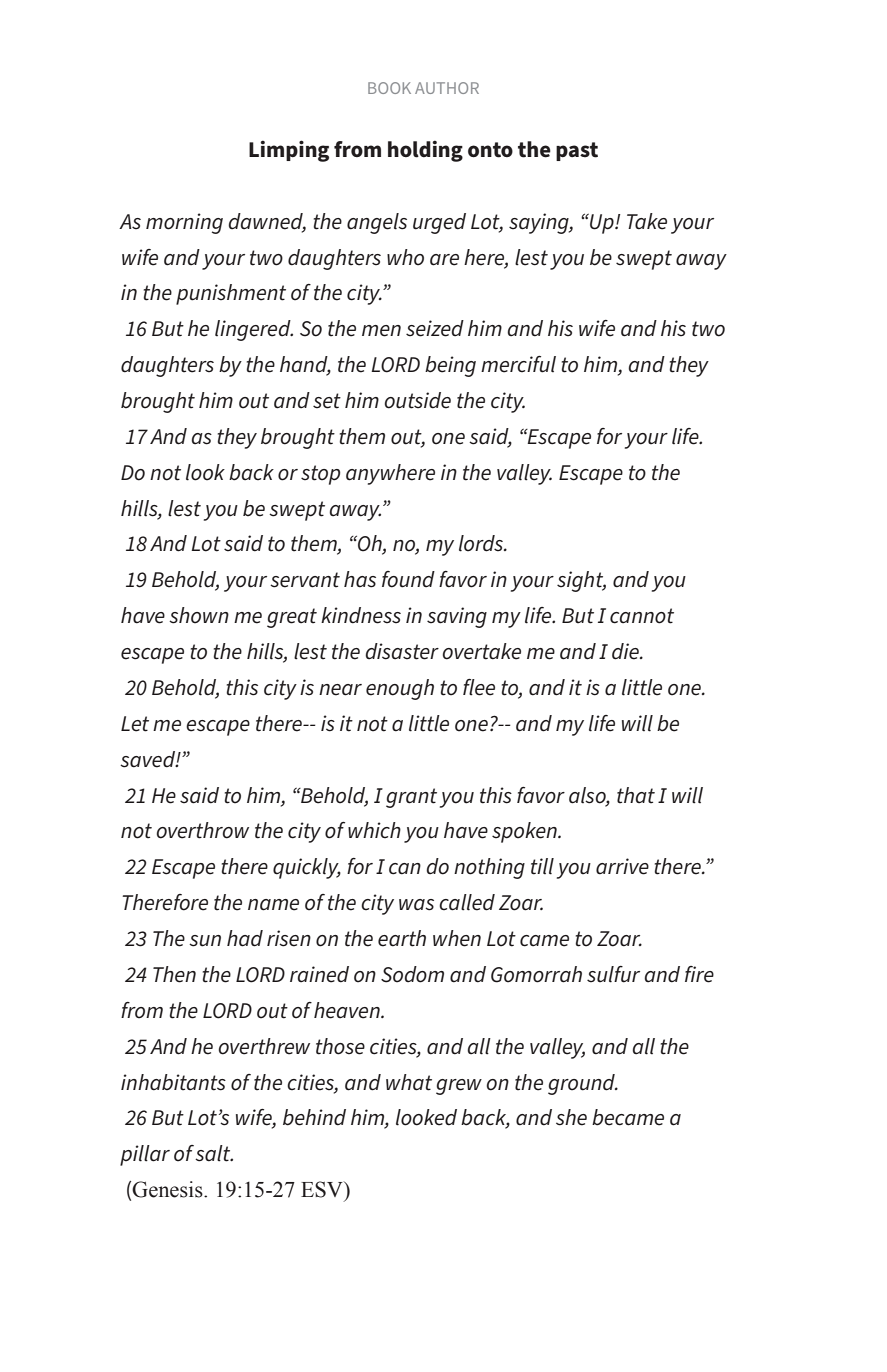 The height and width of the document is (1372, 887). I want to click on holding, so click(425, 151).
